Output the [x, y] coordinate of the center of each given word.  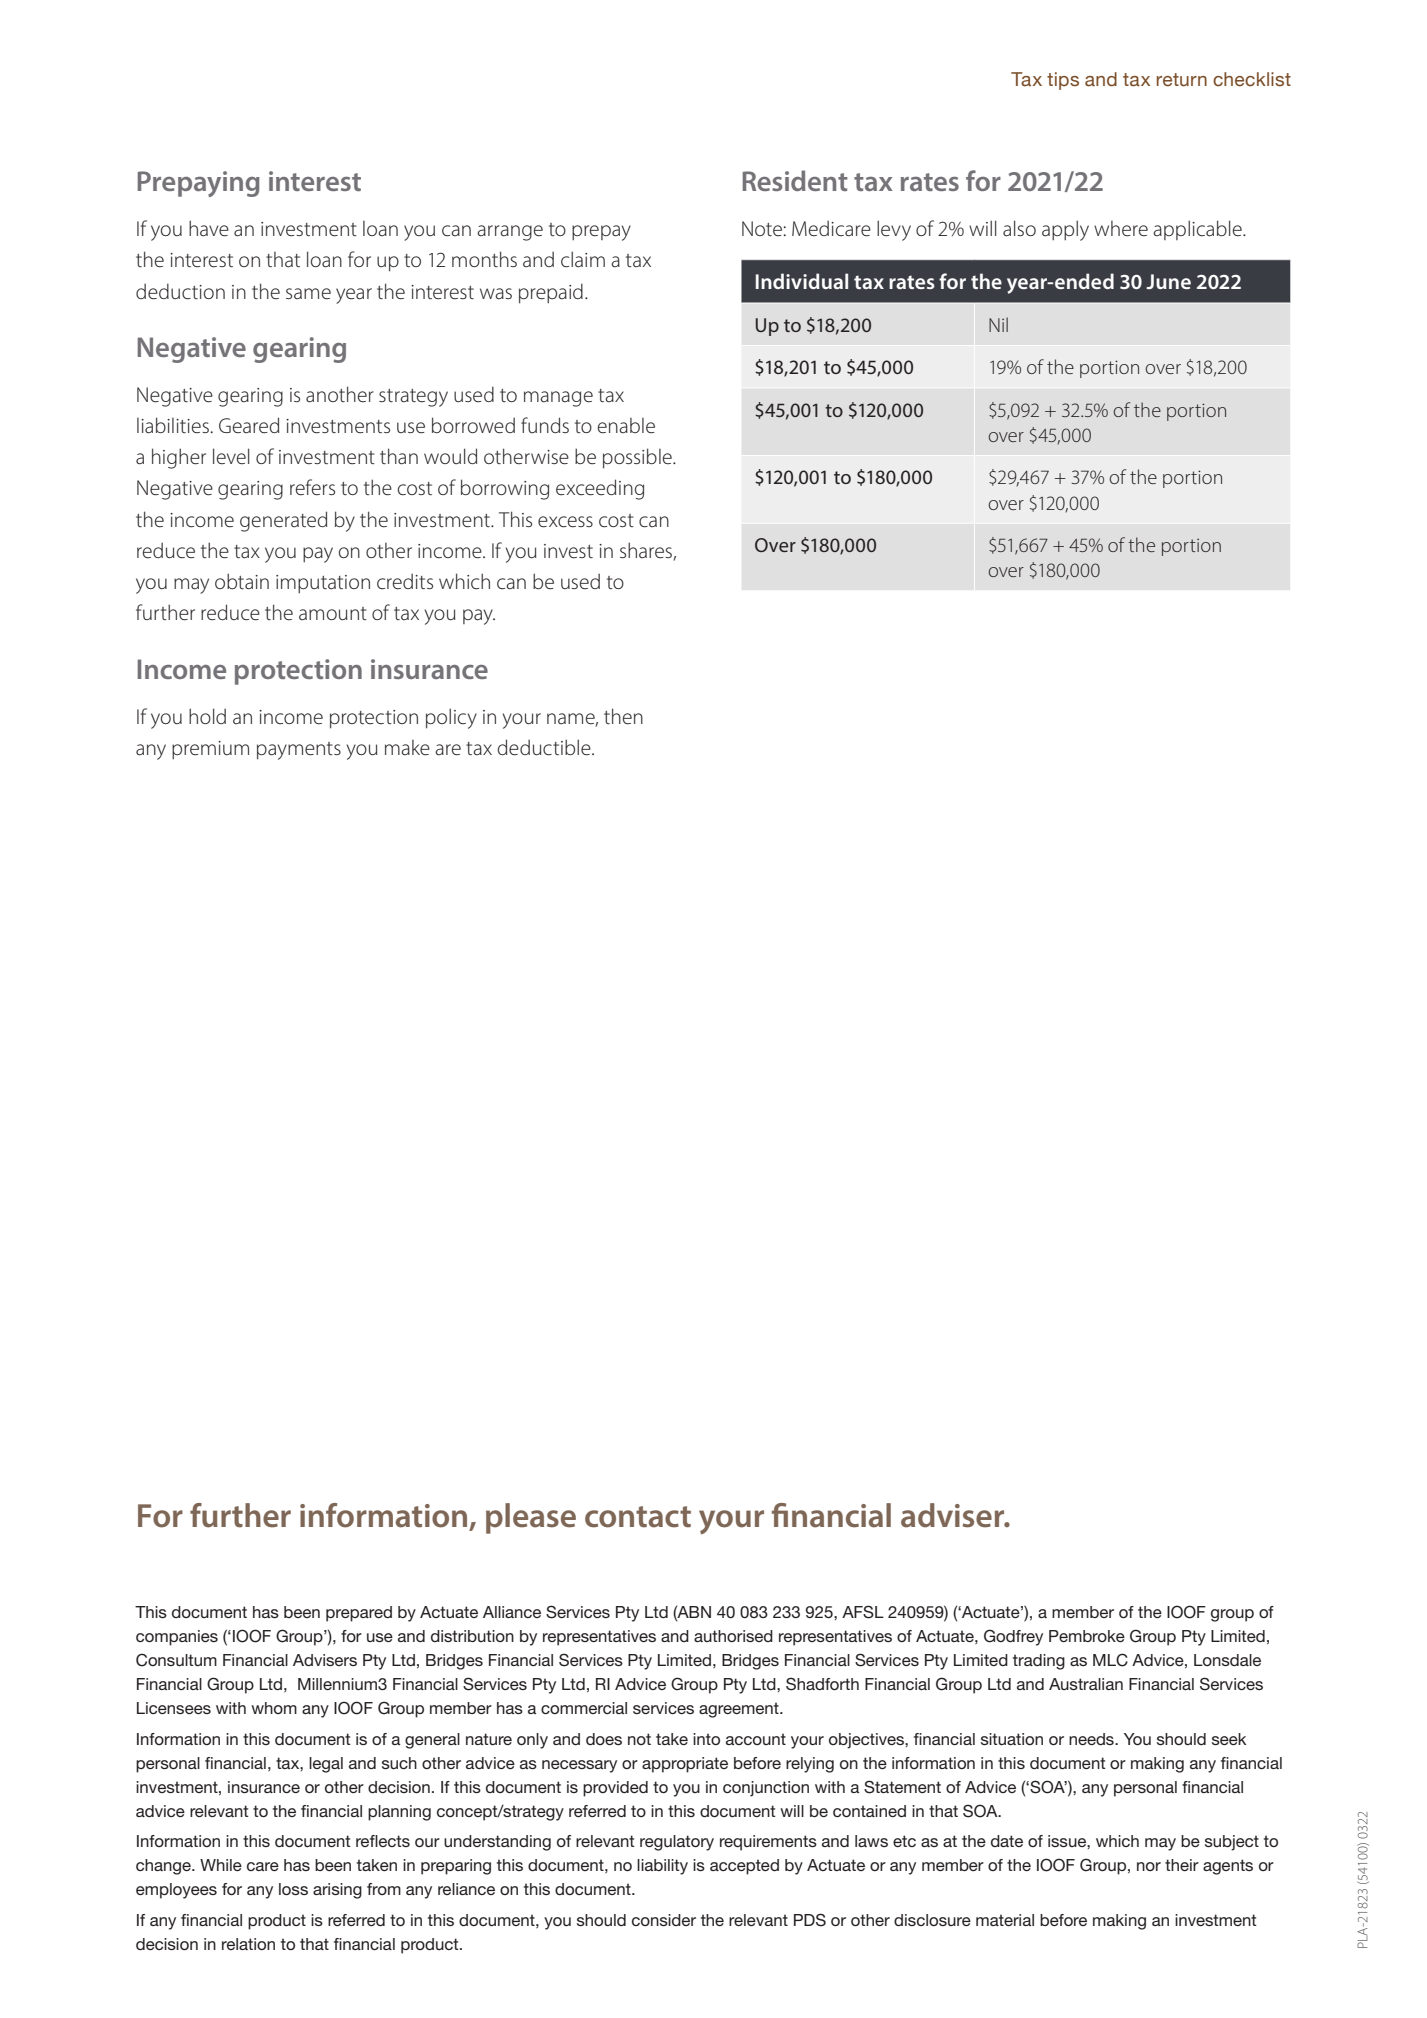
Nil [998, 324]
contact [638, 1517]
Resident [795, 180]
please [531, 1518]
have [209, 228]
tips [1063, 81]
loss [293, 1889]
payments [299, 751]
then [623, 716]
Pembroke [1087, 1636]
